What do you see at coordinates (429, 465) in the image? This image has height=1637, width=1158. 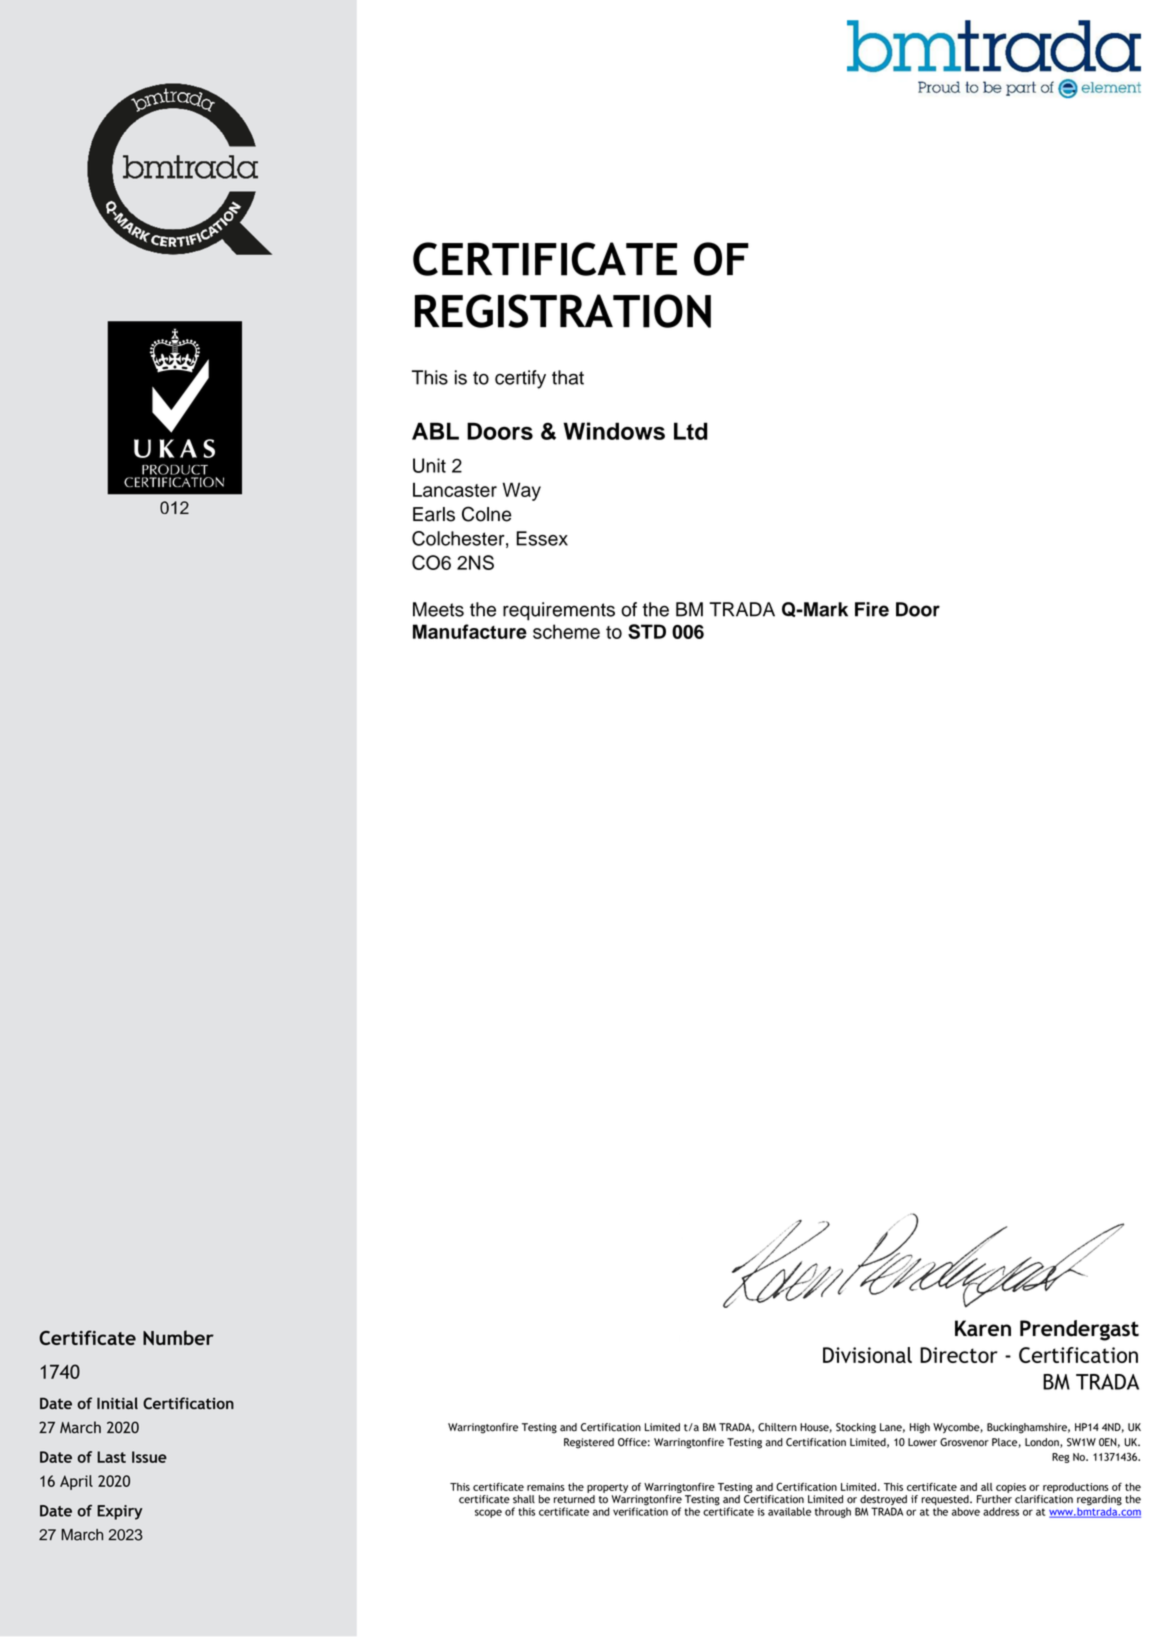 I see `Unit` at bounding box center [429, 465].
